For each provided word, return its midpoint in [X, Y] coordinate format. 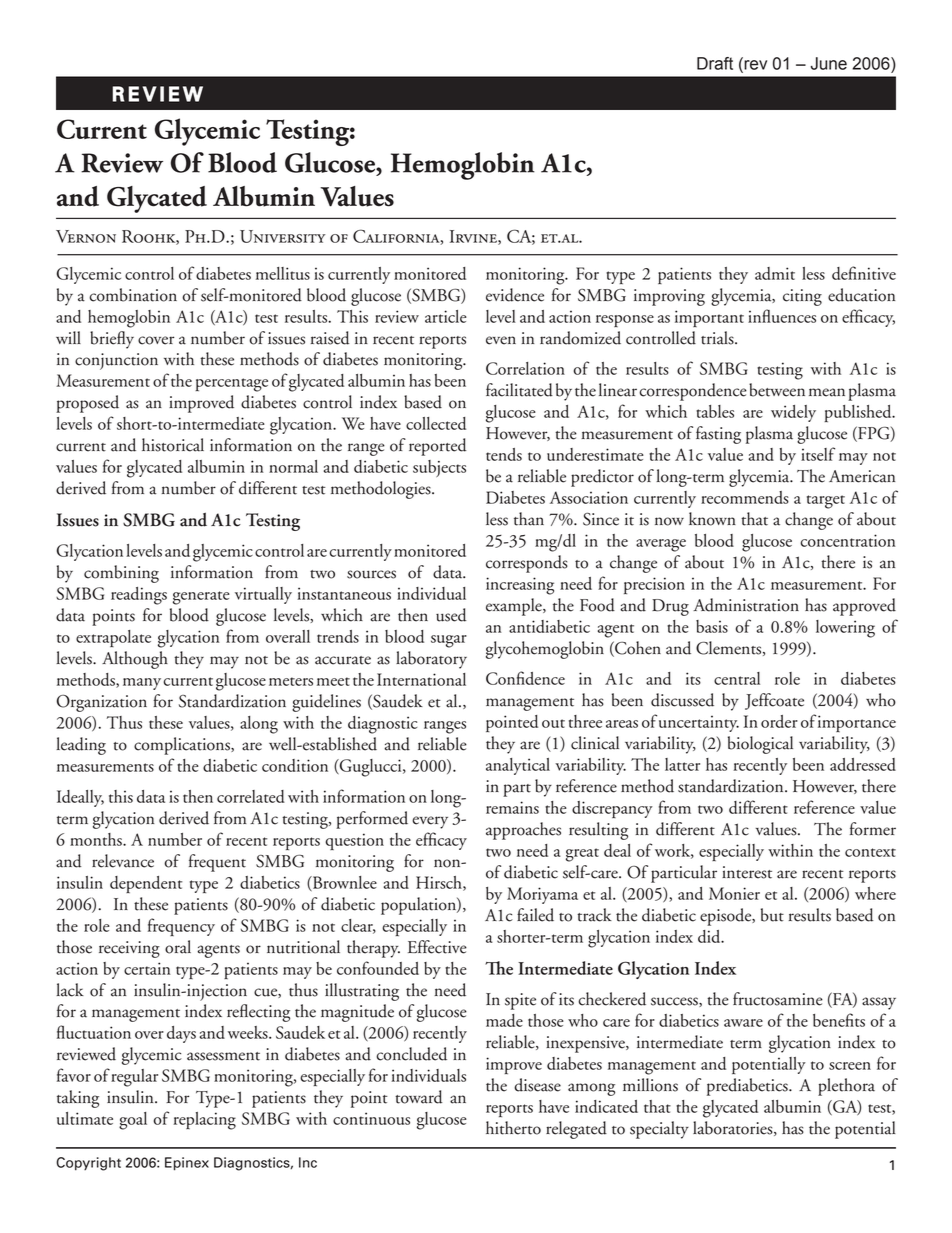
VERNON [86, 236]
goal [133, 1121]
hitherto [513, 1128]
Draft [715, 63]
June [829, 63]
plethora [846, 1087]
